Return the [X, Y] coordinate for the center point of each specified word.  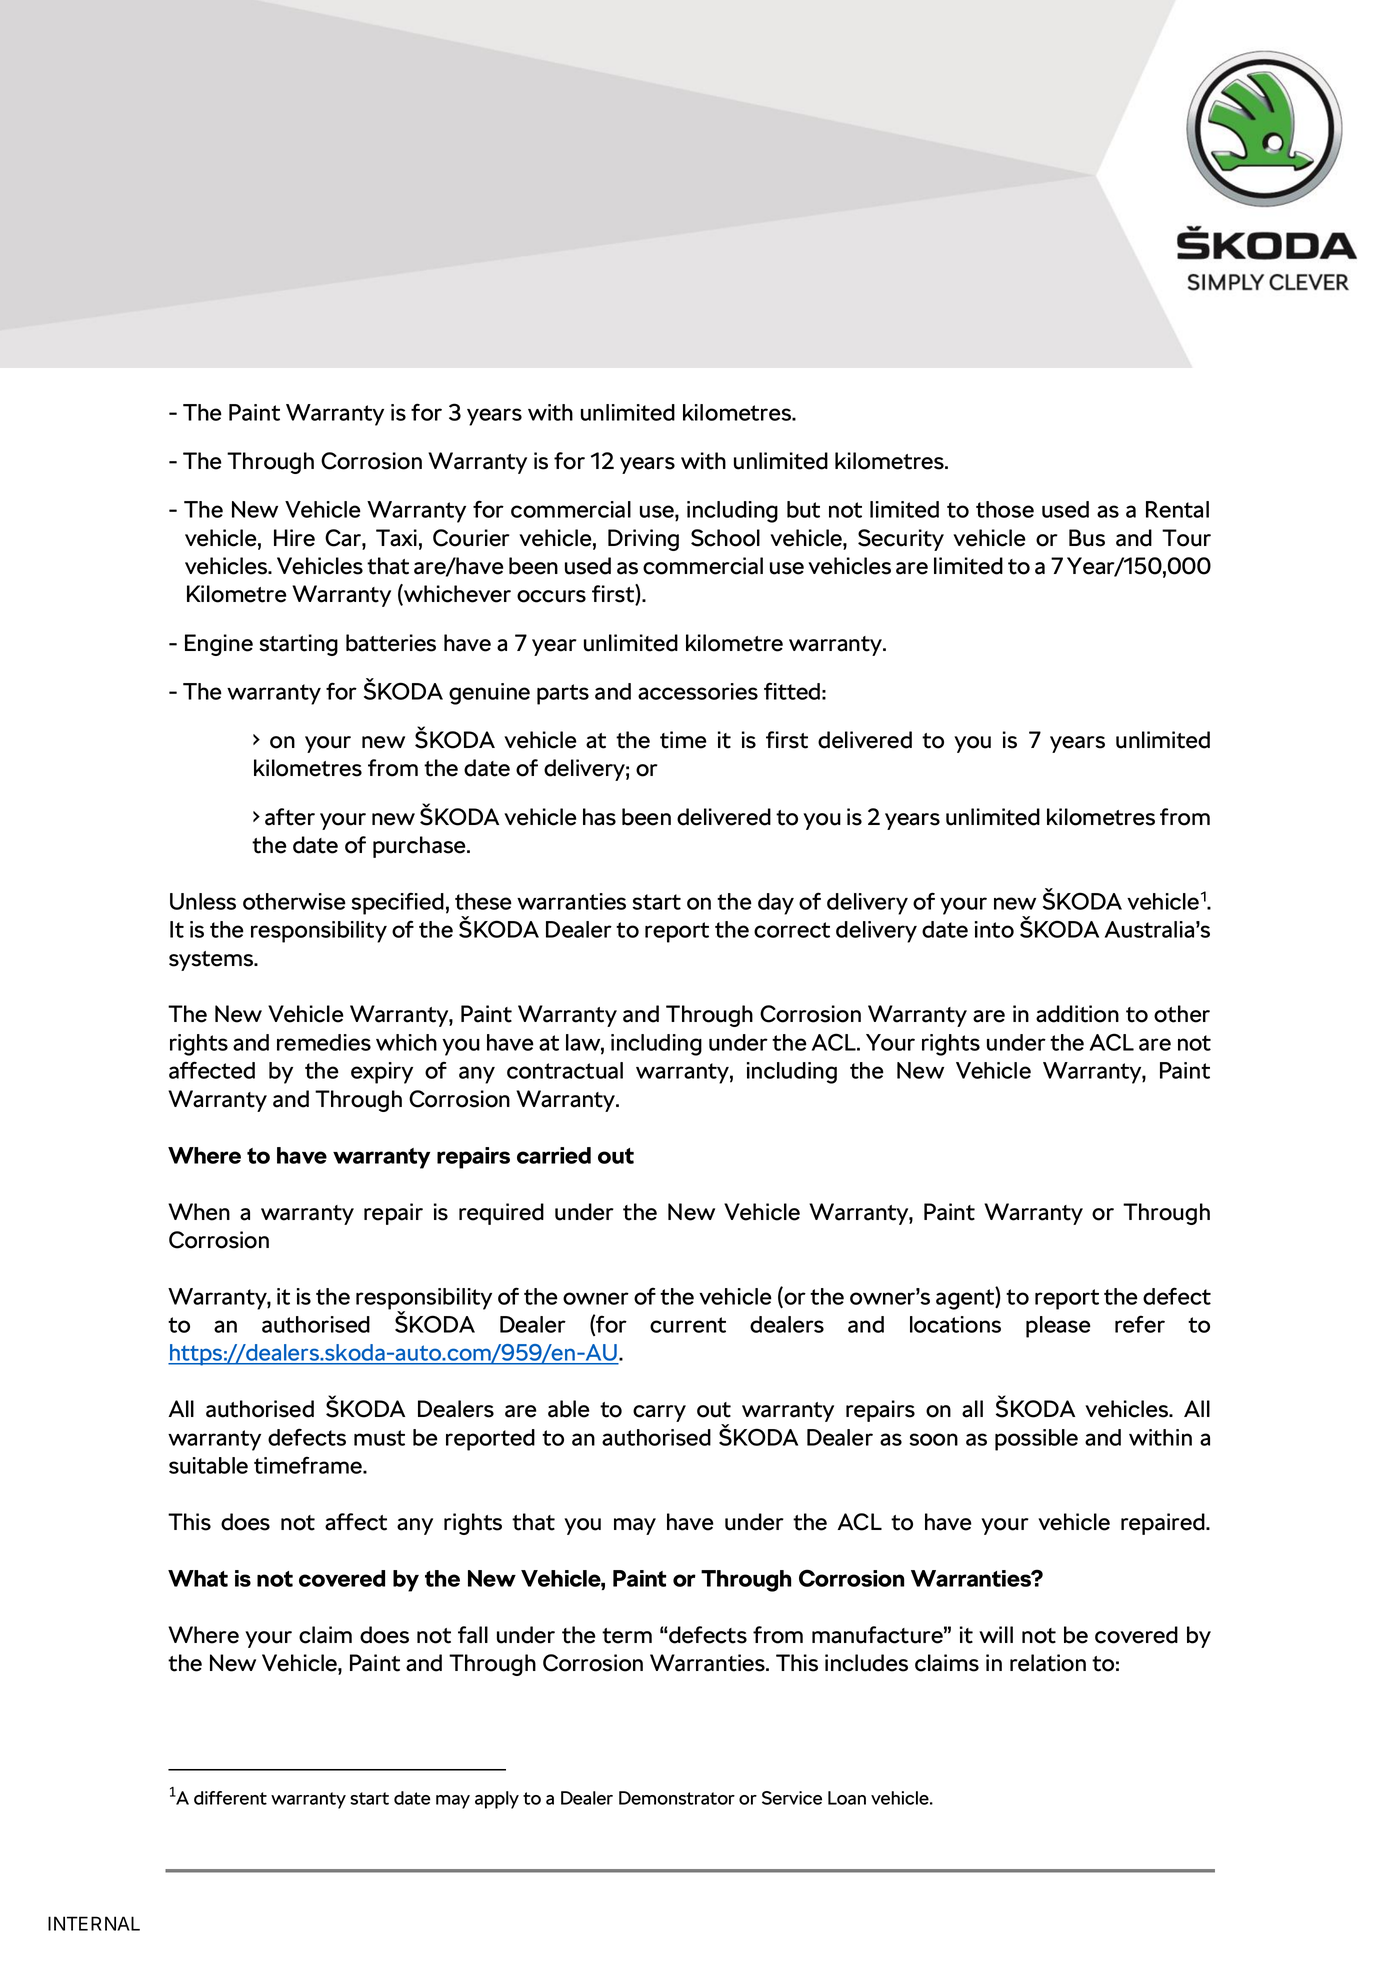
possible [1036, 1440]
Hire [294, 538]
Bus [1087, 538]
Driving [643, 540]
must [379, 1438]
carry [659, 1413]
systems [212, 961]
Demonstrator [677, 1798]
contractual [565, 1070]
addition [1077, 1014]
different [230, 1798]
